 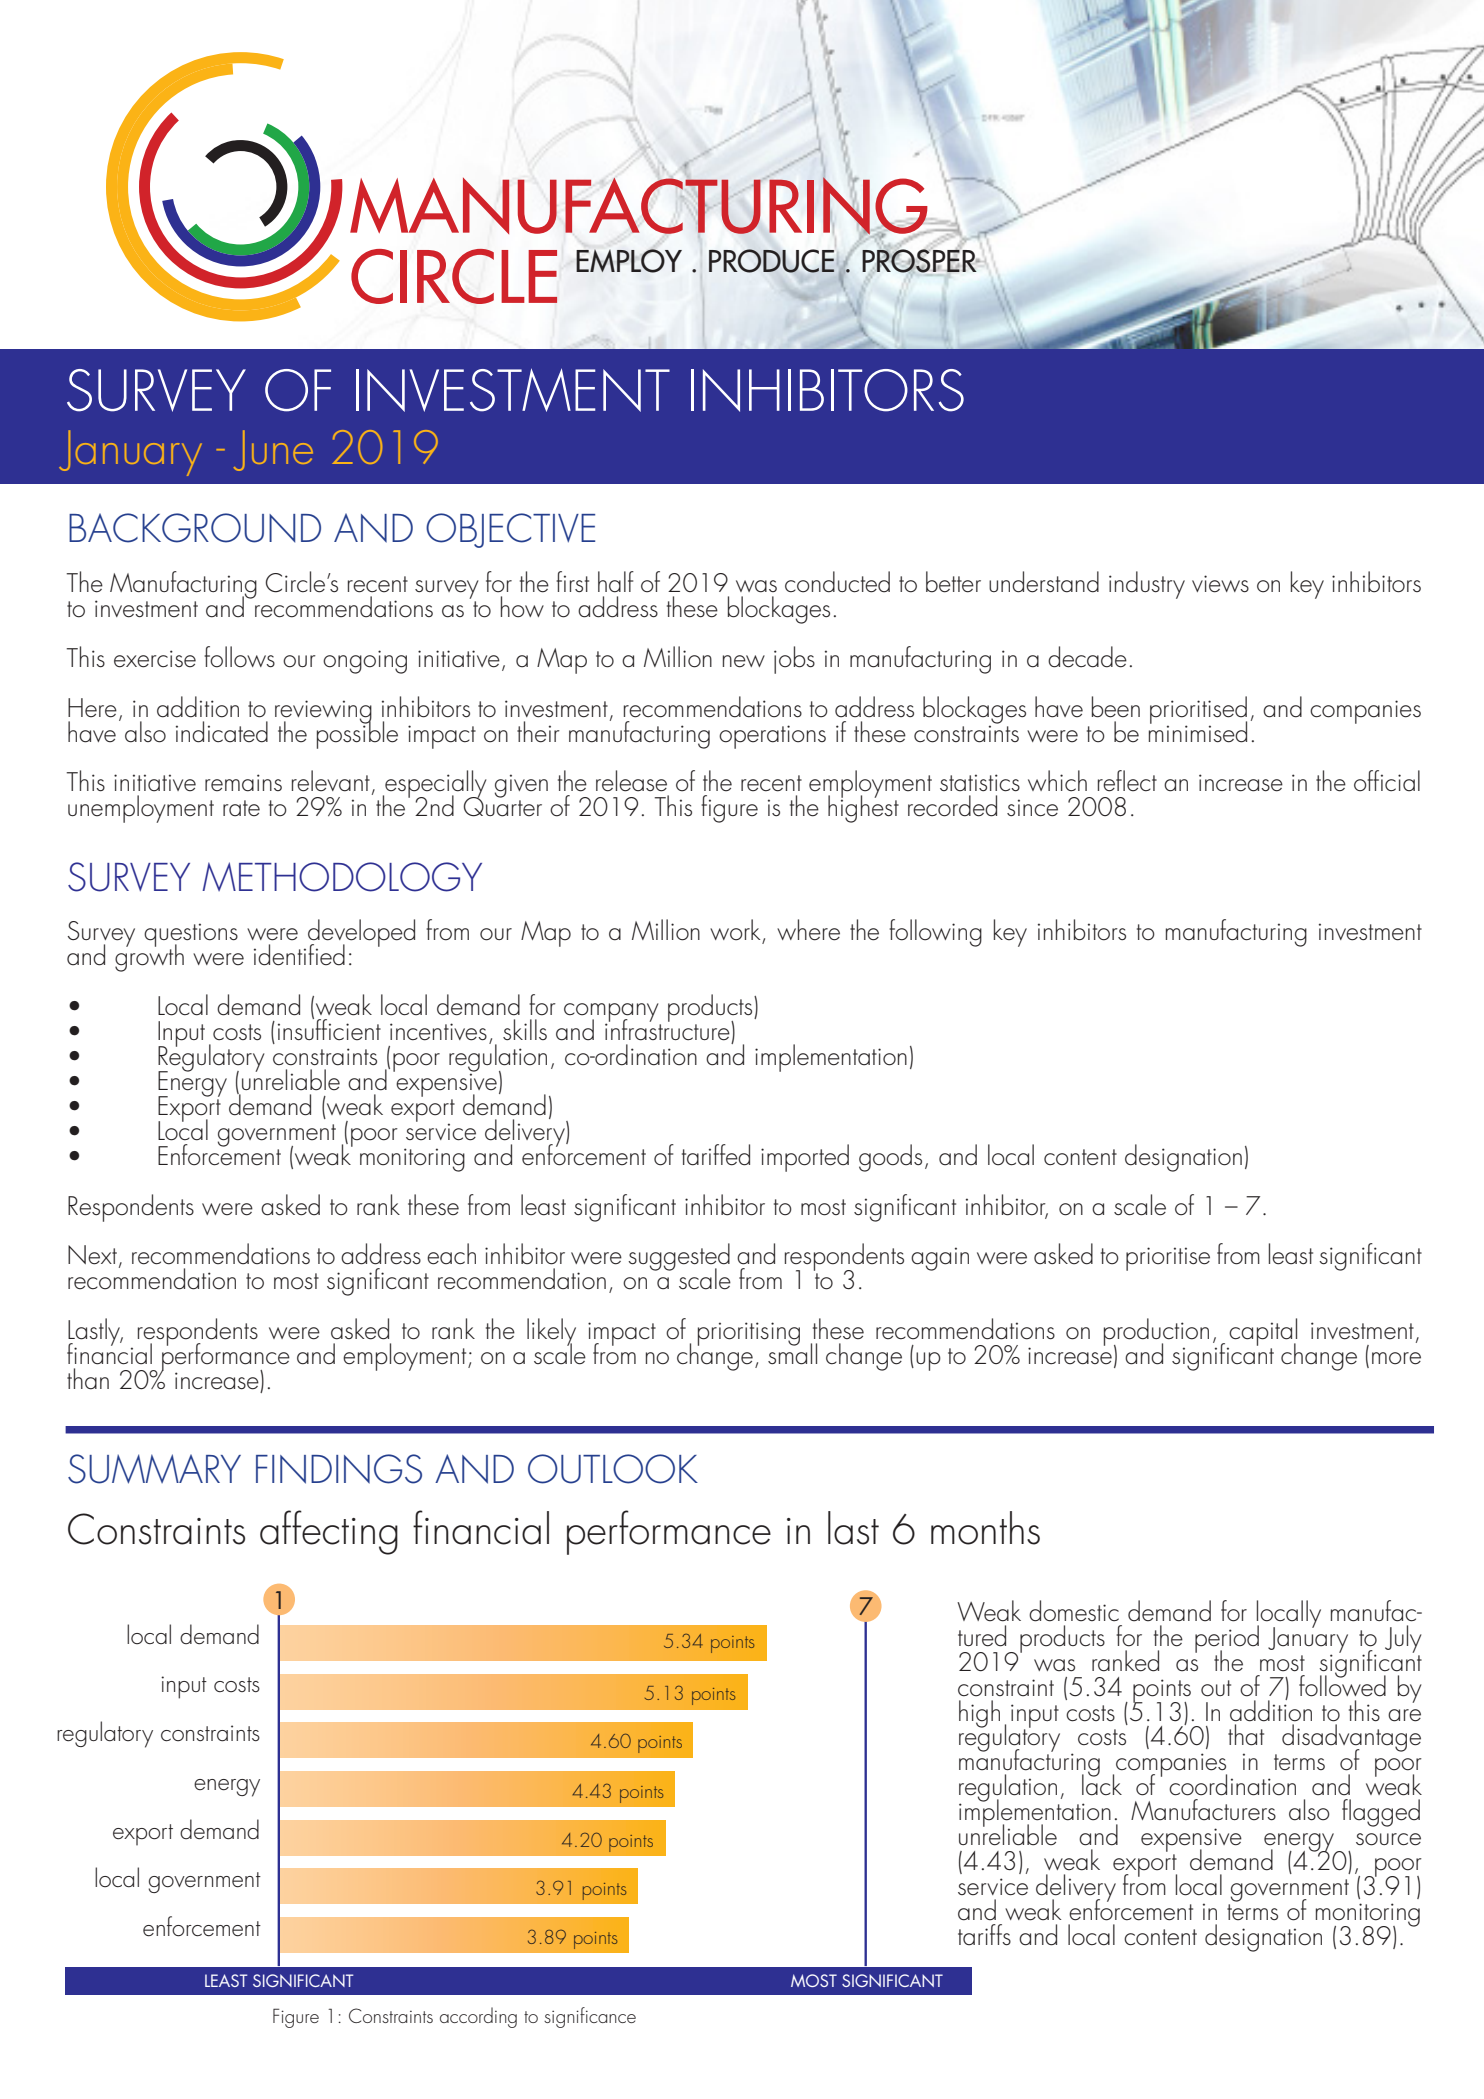 I want to click on follows, so click(x=239, y=657).
